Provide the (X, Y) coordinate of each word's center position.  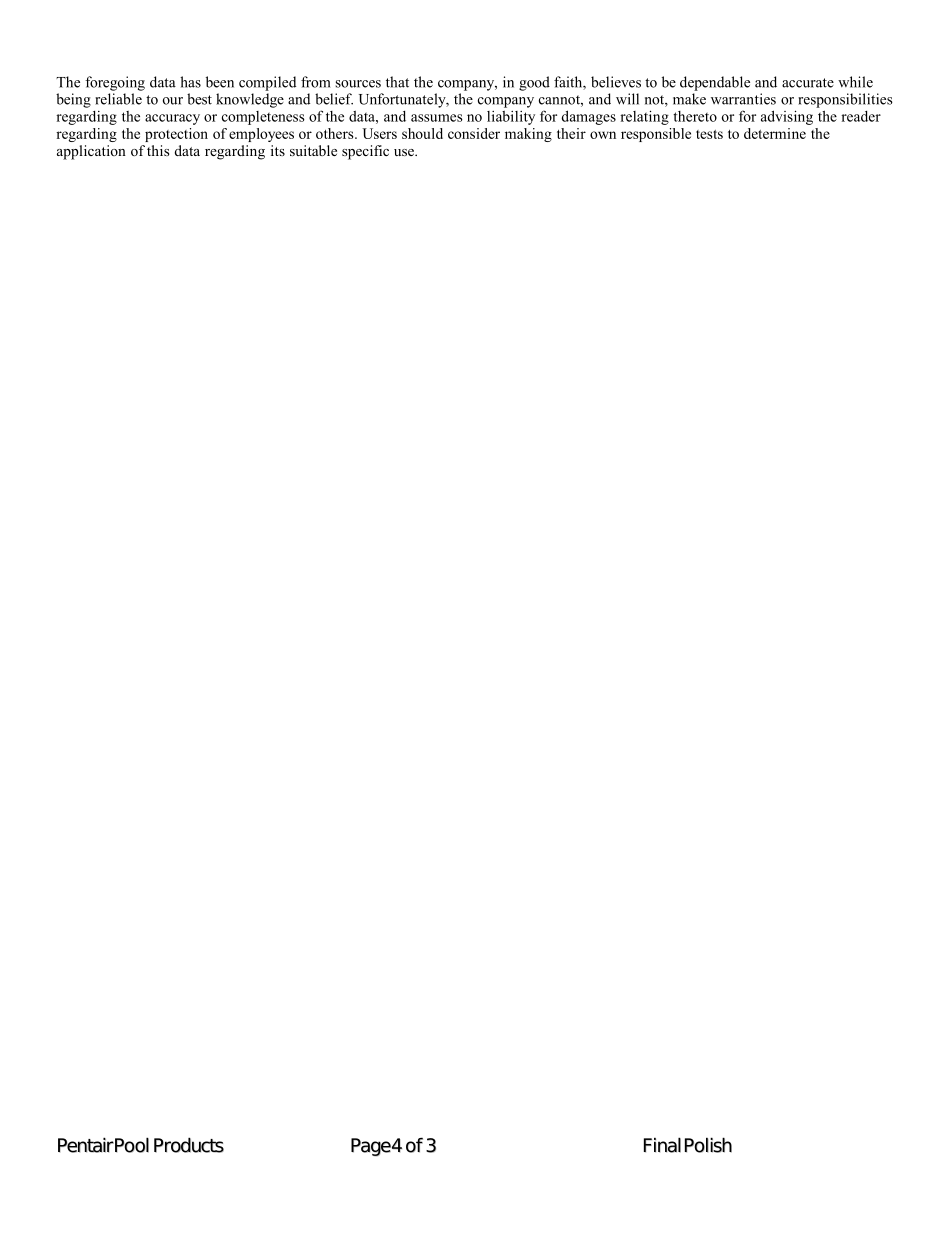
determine (775, 133)
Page (371, 1147)
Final (662, 1145)
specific (365, 152)
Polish (708, 1145)
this (158, 150)
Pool (132, 1145)
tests (709, 134)
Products (189, 1145)
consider (474, 133)
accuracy (172, 119)
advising (787, 117)
